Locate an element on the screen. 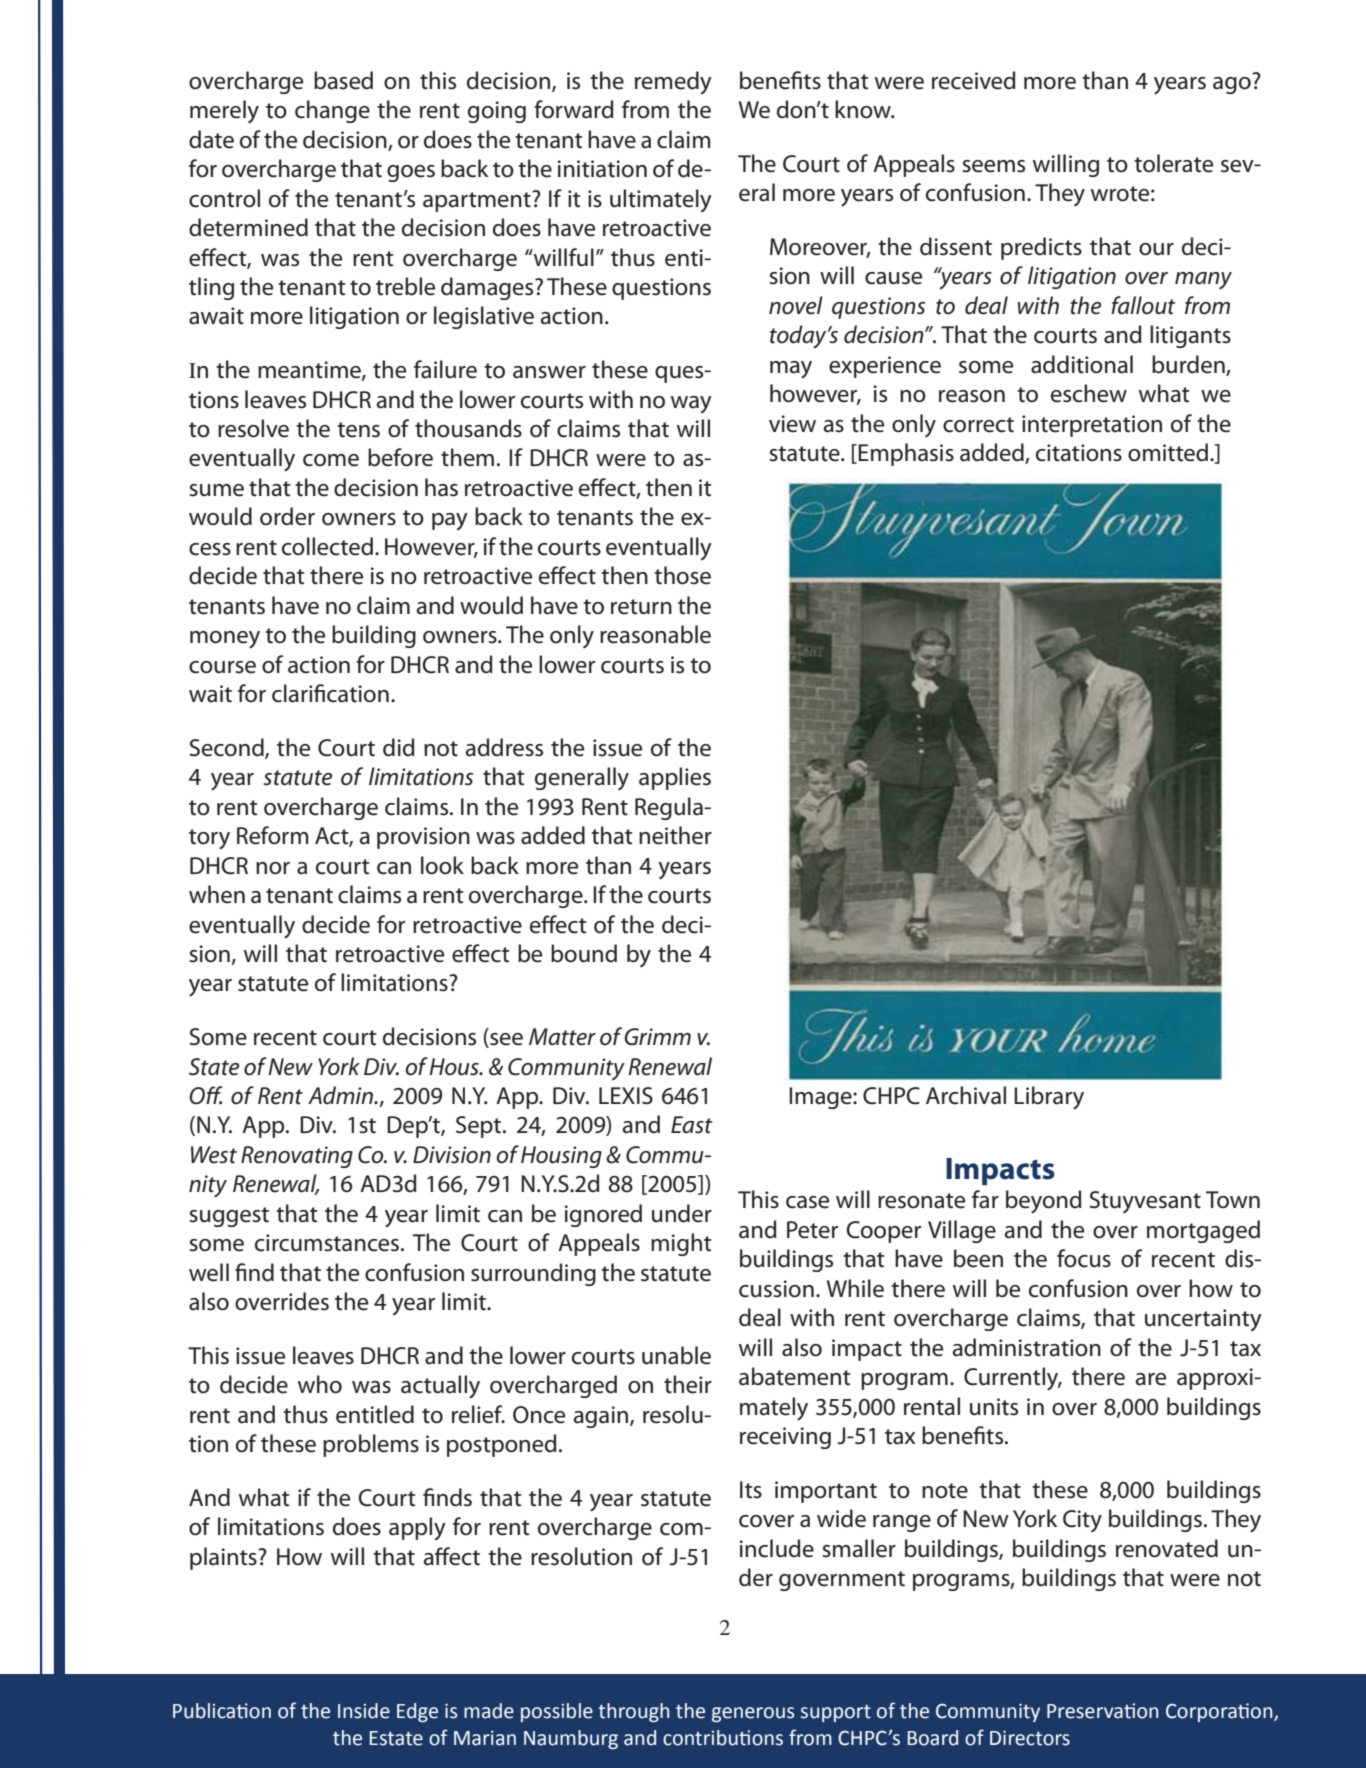 The image size is (1366, 1768). generous is located at coordinates (753, 1714).
